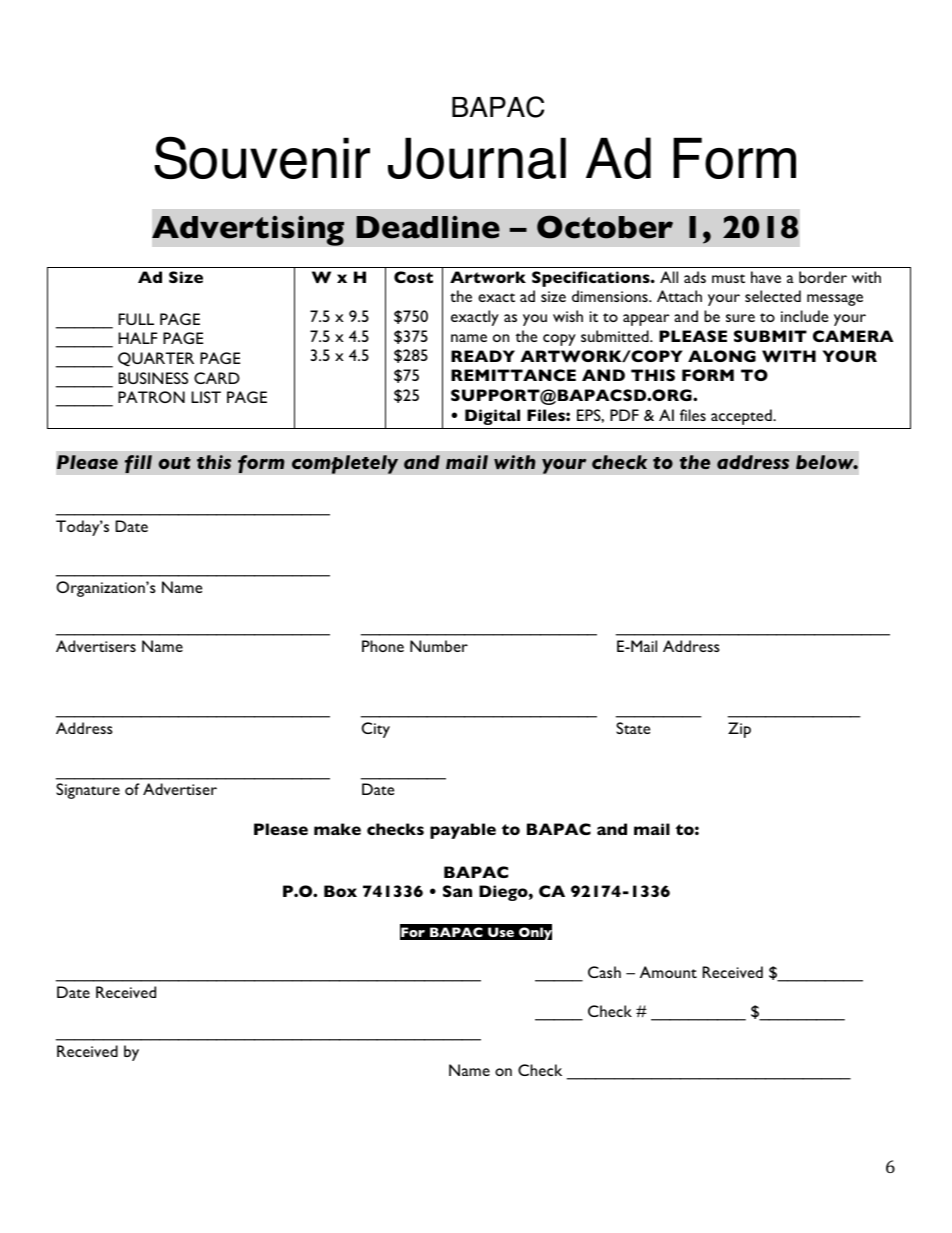 The image size is (952, 1233). What do you see at coordinates (262, 157) in the screenshot?
I see `Souvenir` at bounding box center [262, 157].
